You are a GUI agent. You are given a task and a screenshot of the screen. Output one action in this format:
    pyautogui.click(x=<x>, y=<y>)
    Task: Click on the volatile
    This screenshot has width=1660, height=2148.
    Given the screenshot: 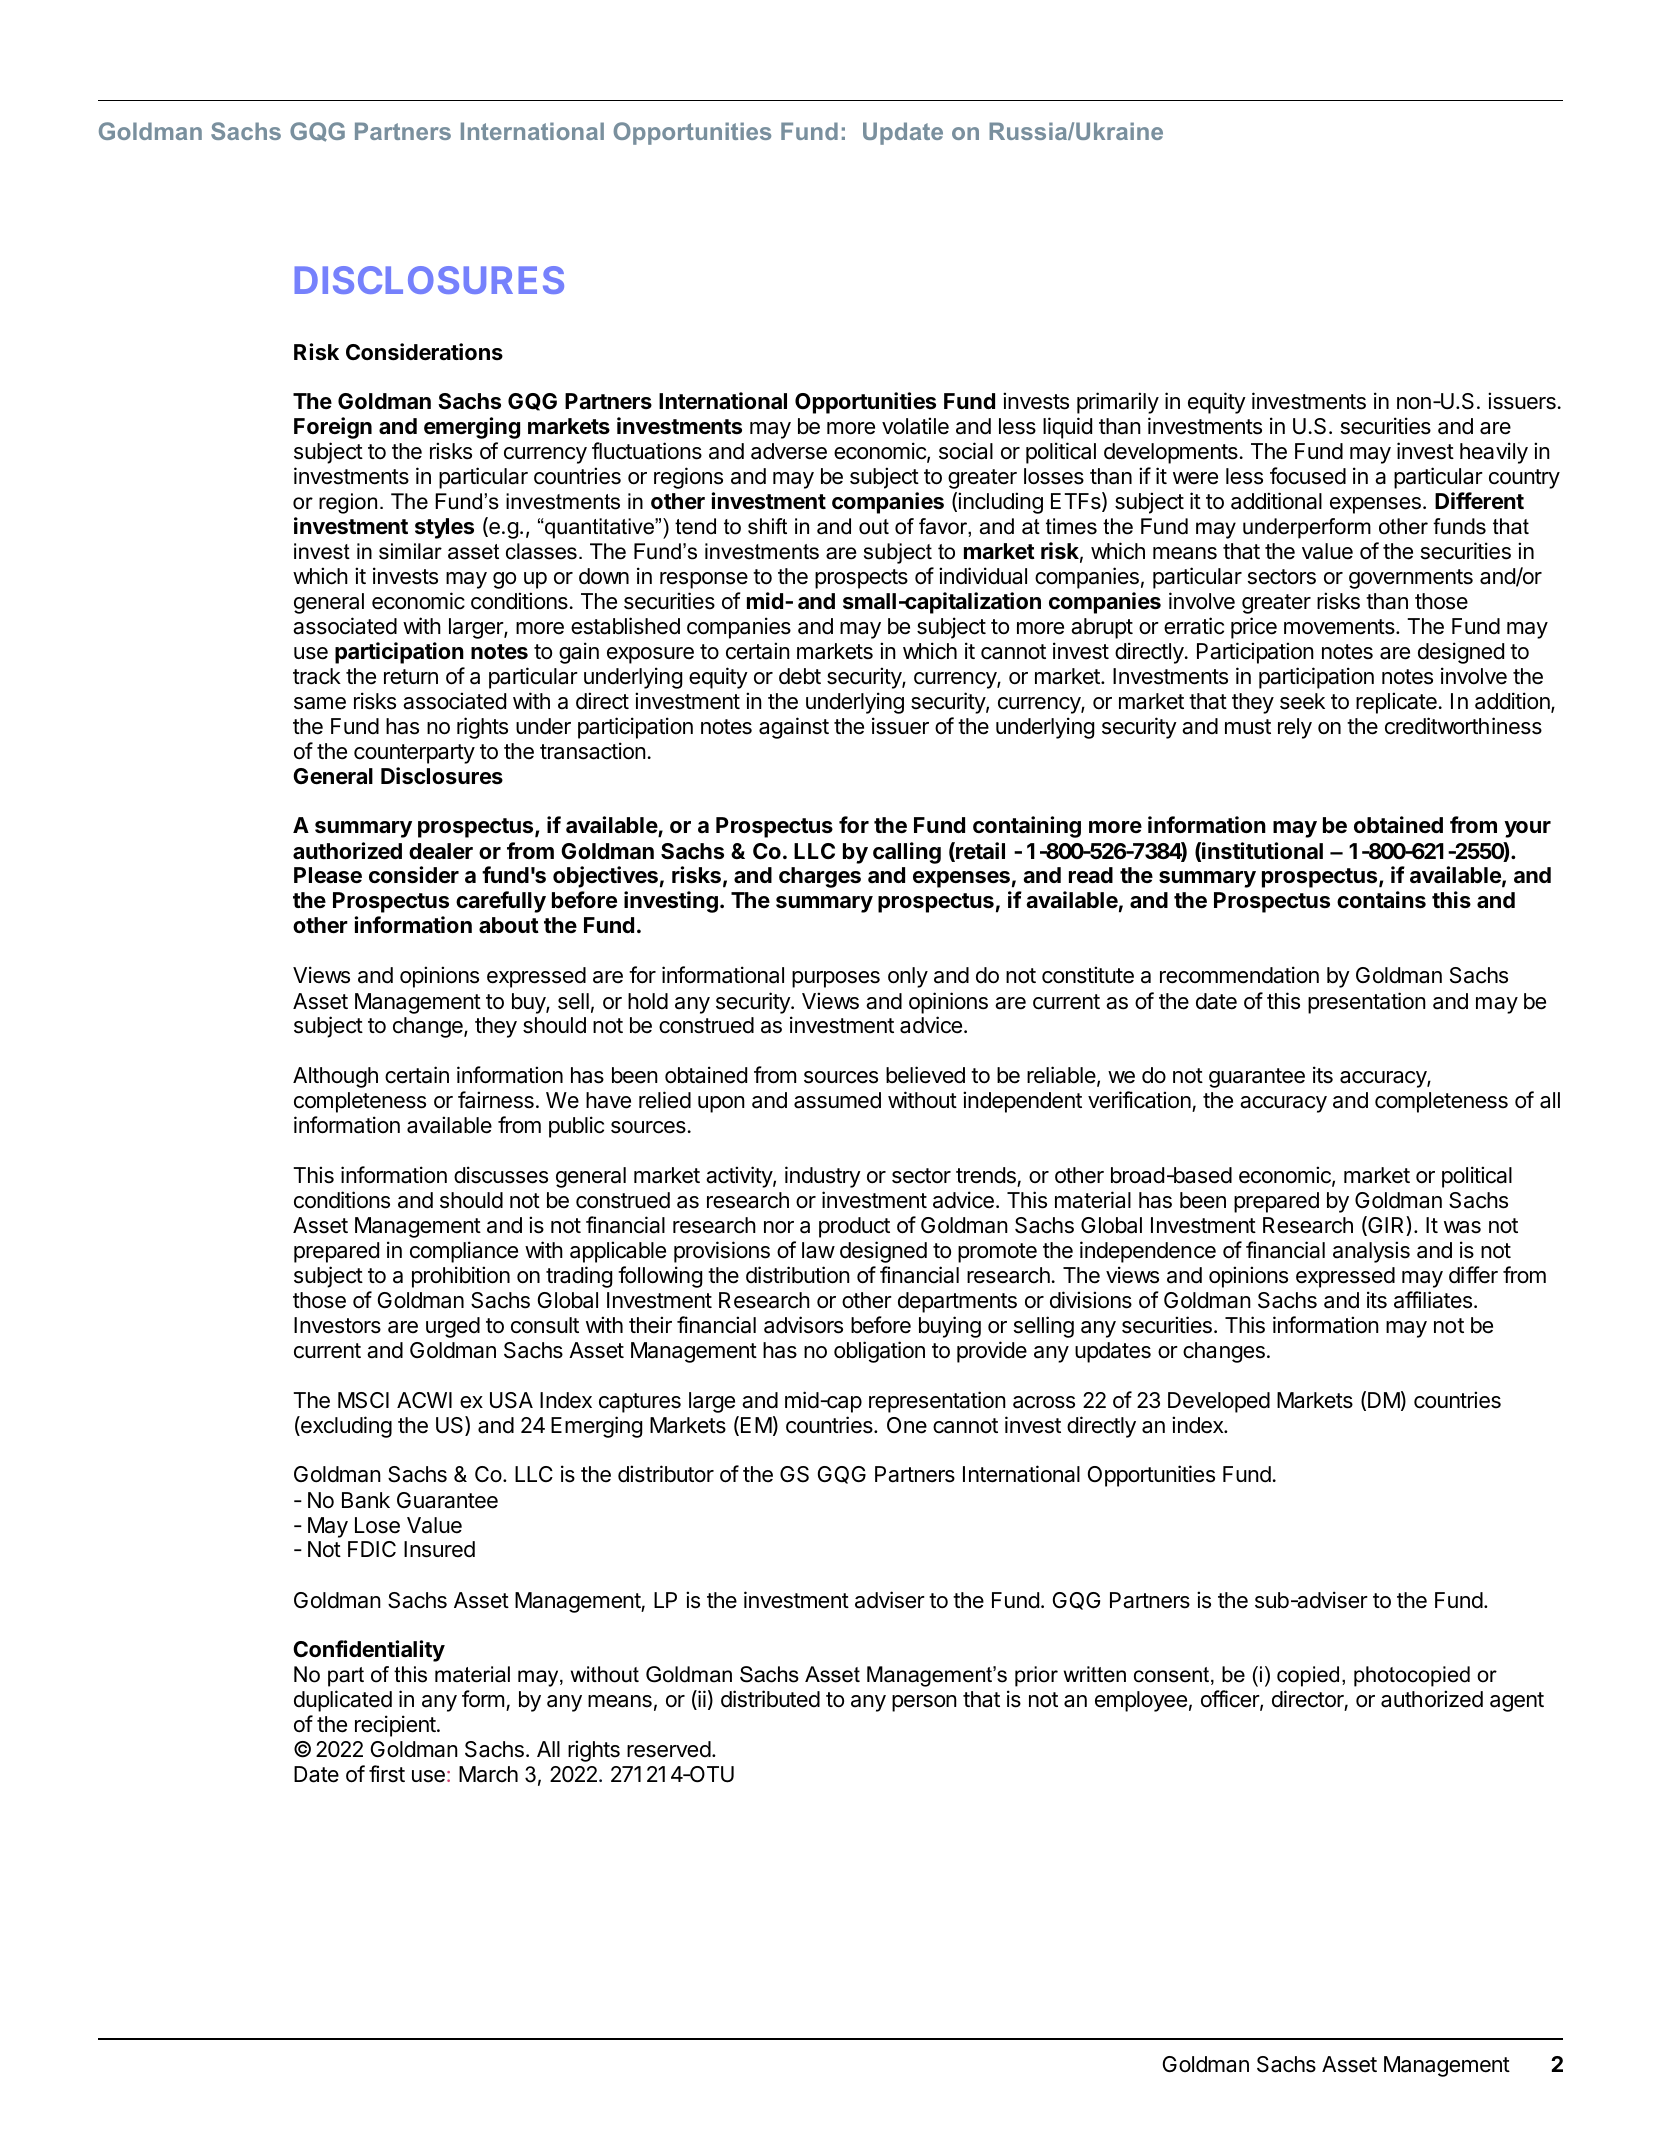 What is the action you would take?
    pyautogui.click(x=915, y=426)
